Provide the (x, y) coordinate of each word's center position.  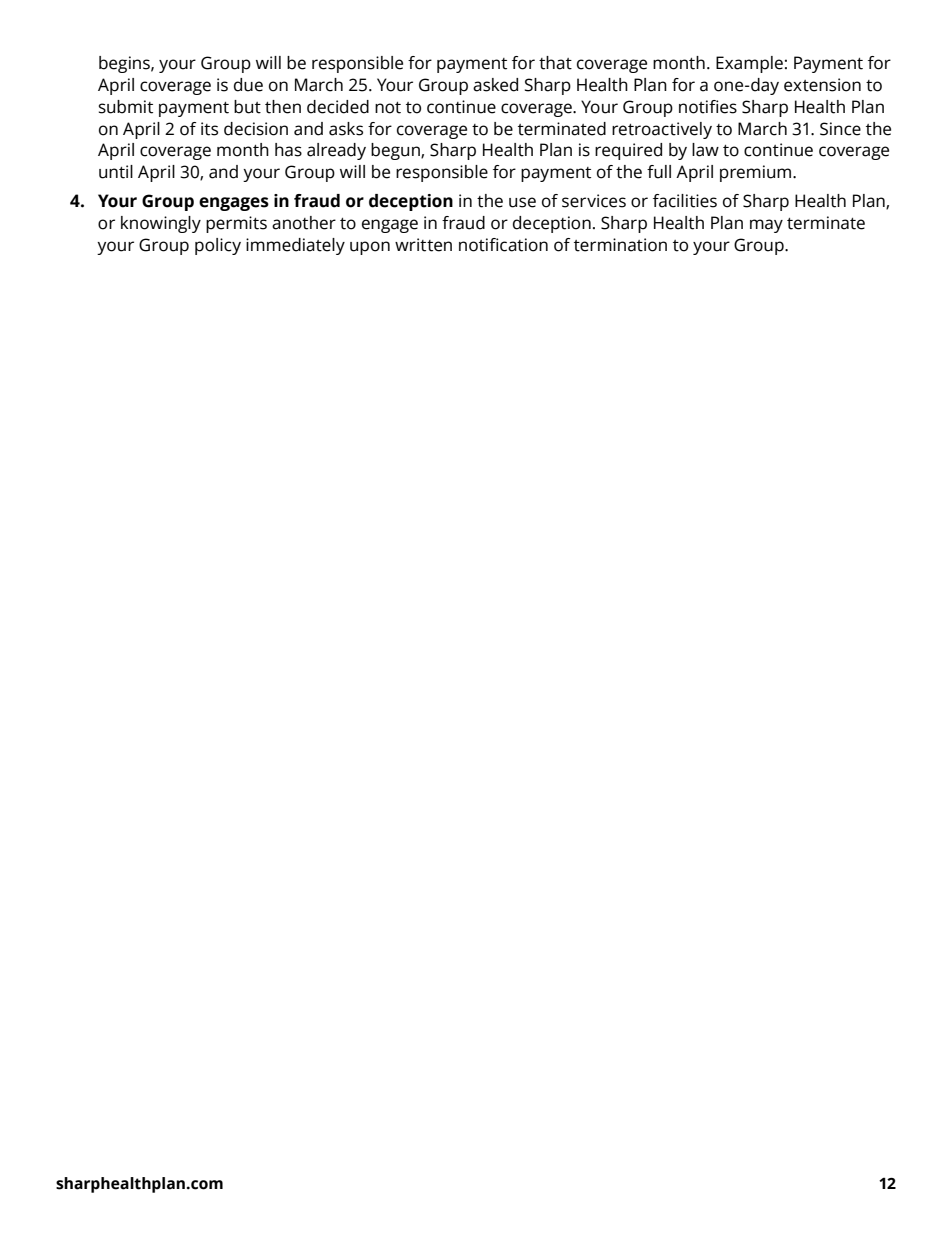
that (555, 63)
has (288, 150)
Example (749, 64)
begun (396, 151)
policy (218, 246)
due (248, 85)
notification (503, 245)
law (705, 150)
